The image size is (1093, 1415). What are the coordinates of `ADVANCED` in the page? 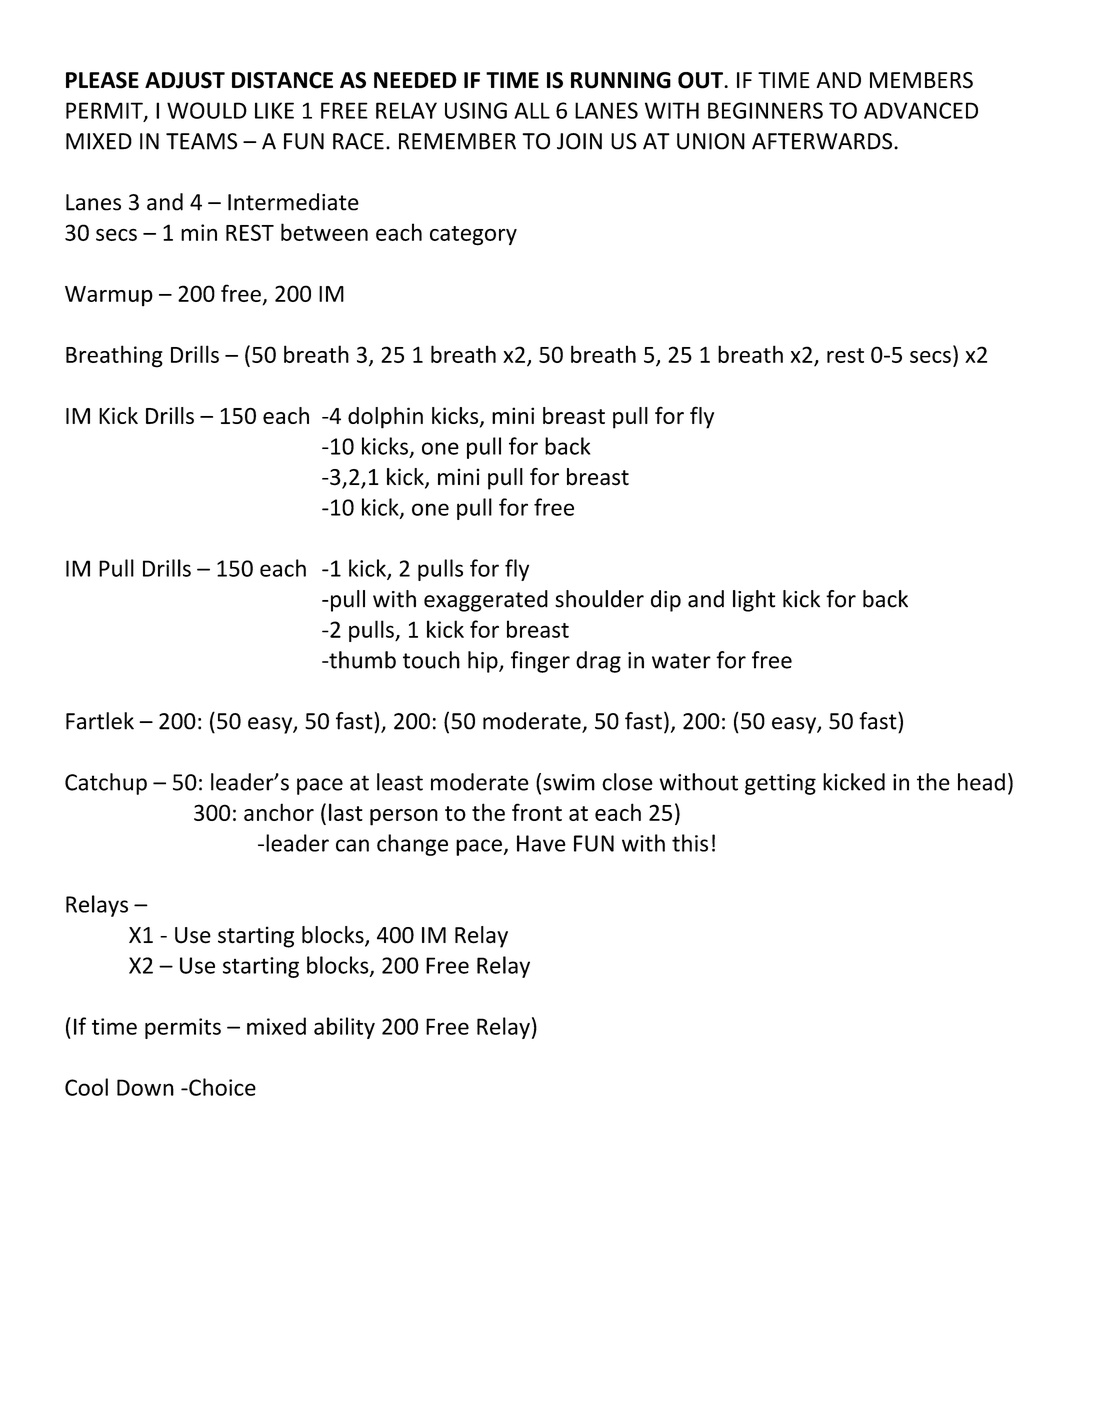 It's located at (921, 110).
